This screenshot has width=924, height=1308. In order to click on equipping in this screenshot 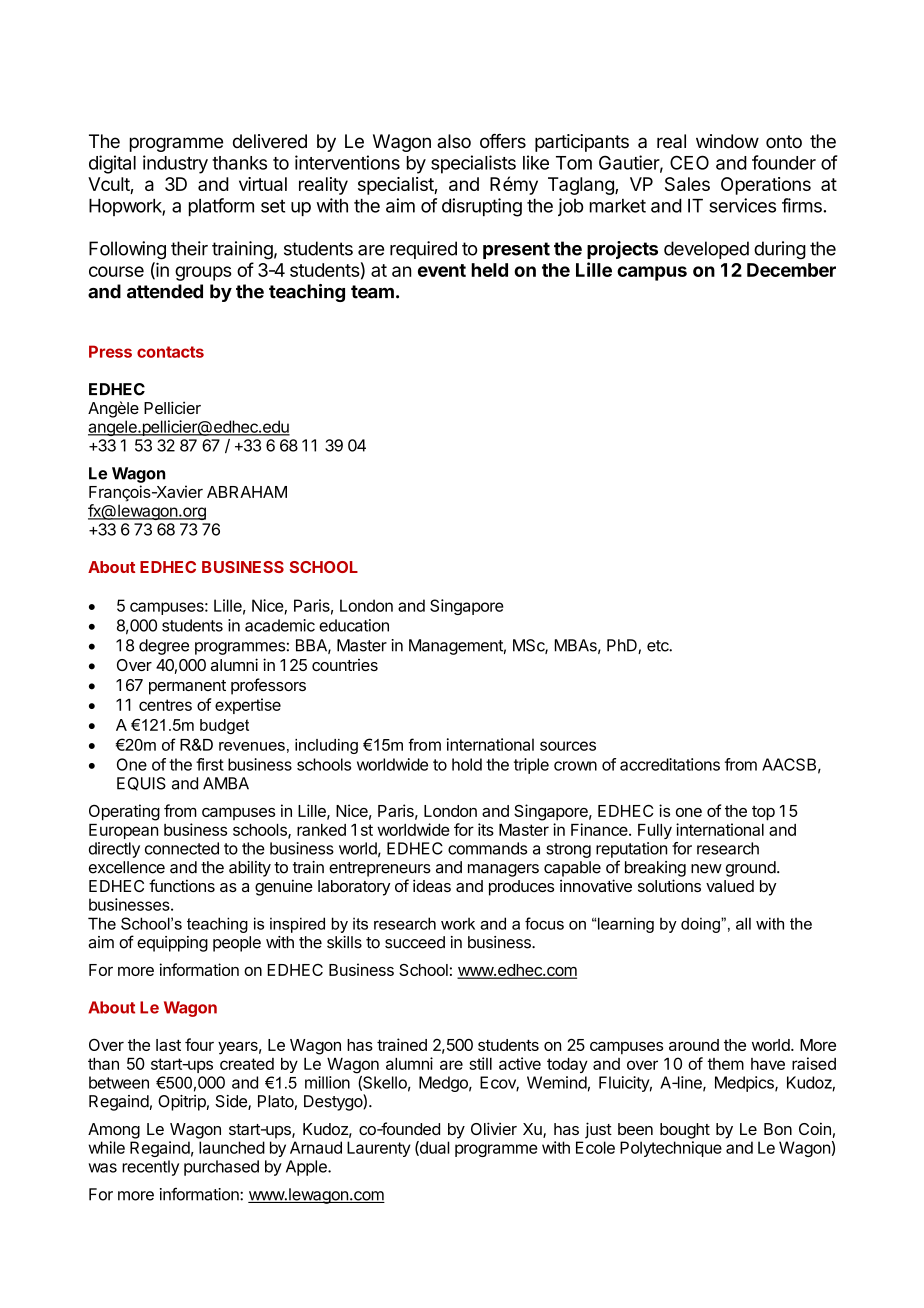, I will do `click(172, 944)`.
